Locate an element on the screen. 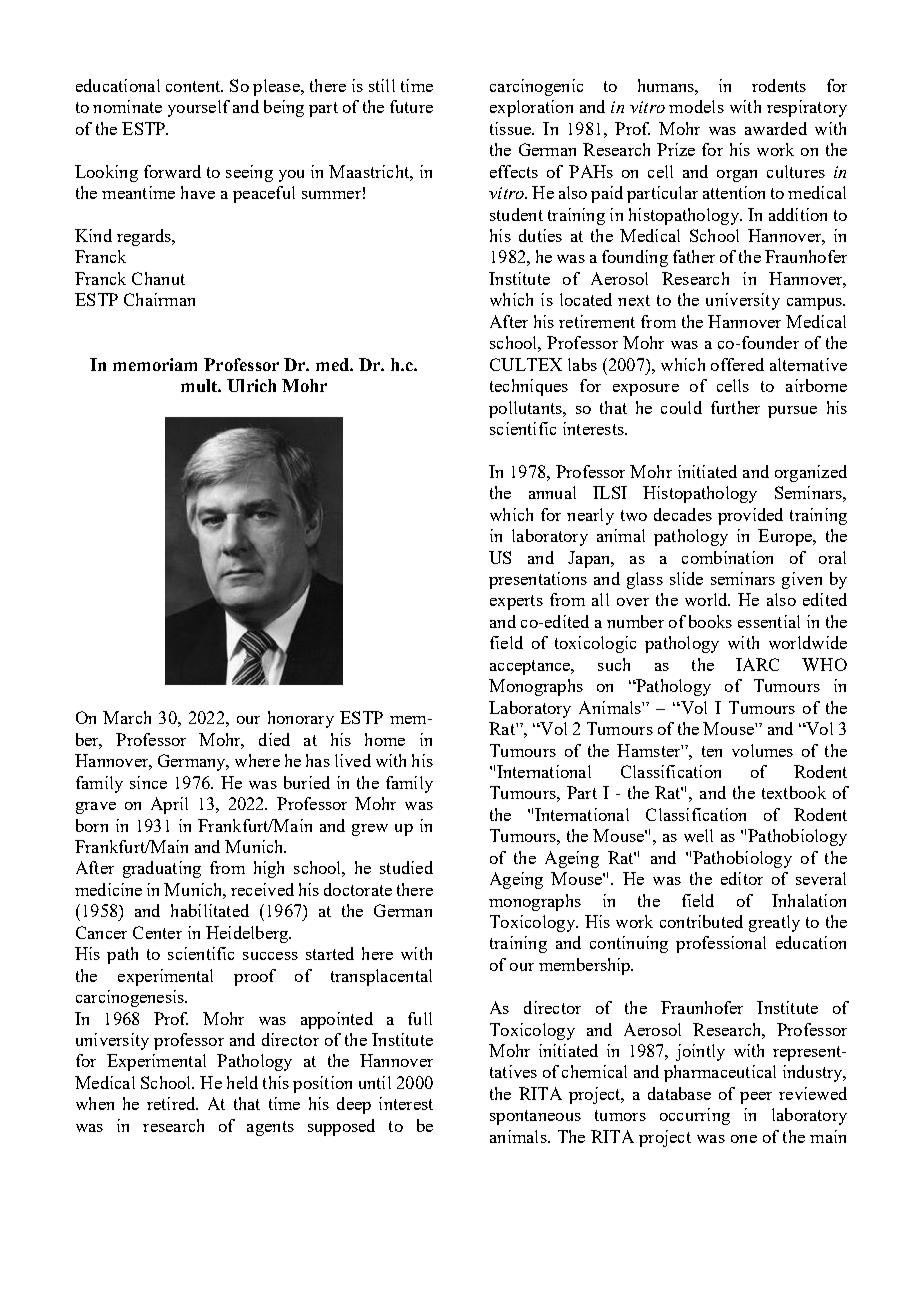 The width and height of the screenshot is (924, 1308). essential is located at coordinates (769, 621).
